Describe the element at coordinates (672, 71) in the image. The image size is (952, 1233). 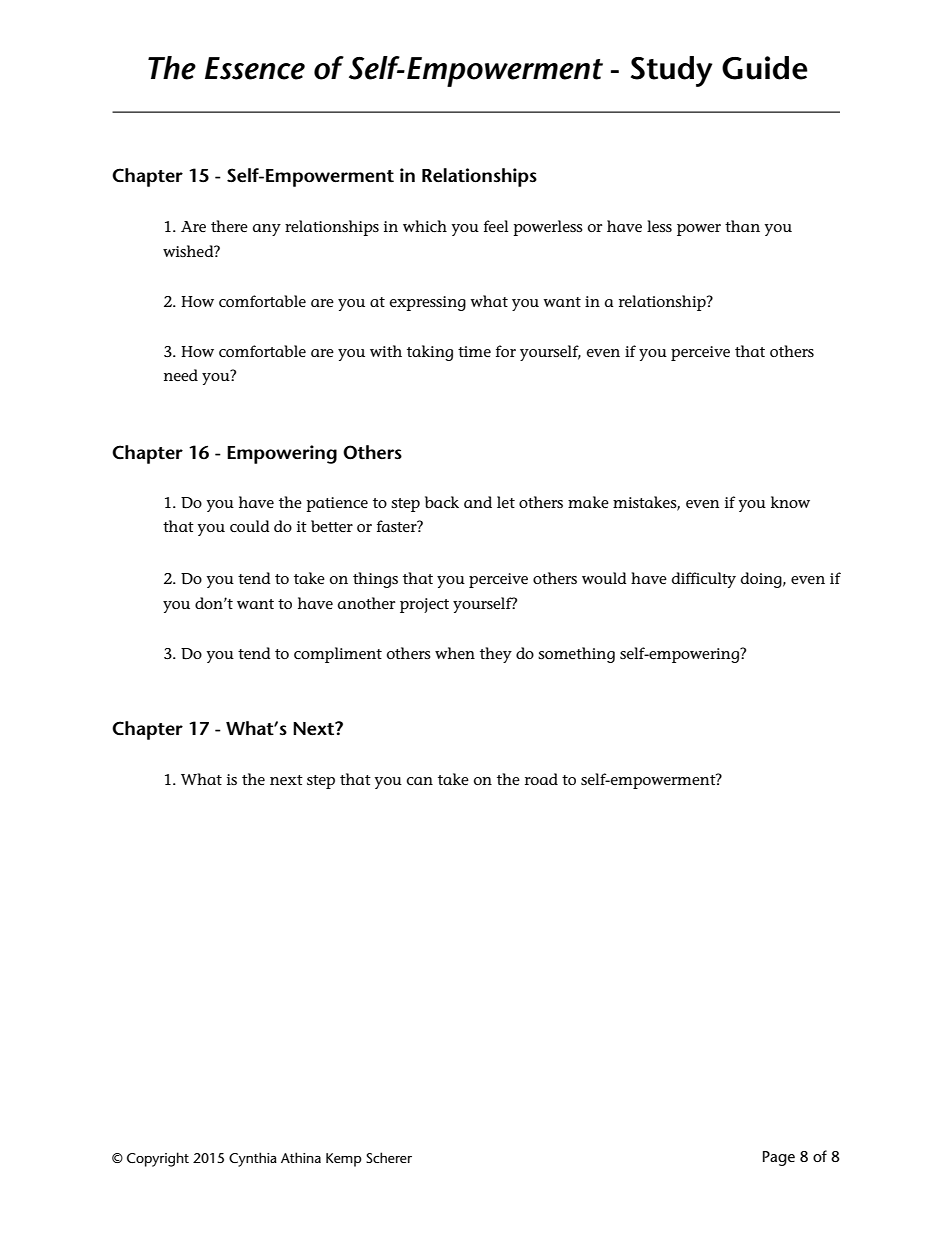
I see `Study` at that location.
